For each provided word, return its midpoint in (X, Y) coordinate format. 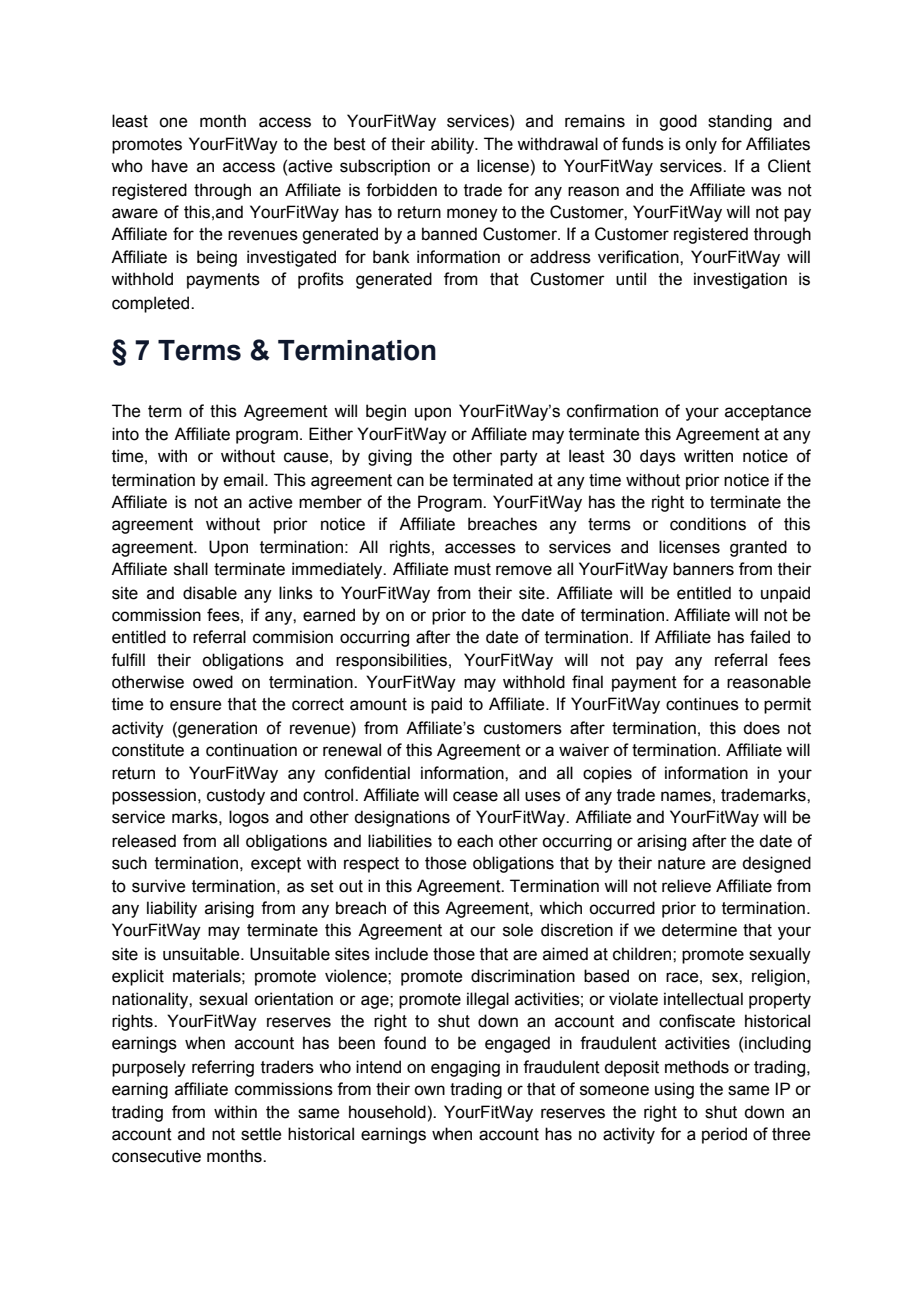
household (387, 1112)
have (170, 166)
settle (261, 1134)
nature (681, 863)
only (701, 145)
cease (475, 796)
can (410, 481)
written (708, 456)
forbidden (401, 190)
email (245, 480)
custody (236, 796)
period (724, 1135)
